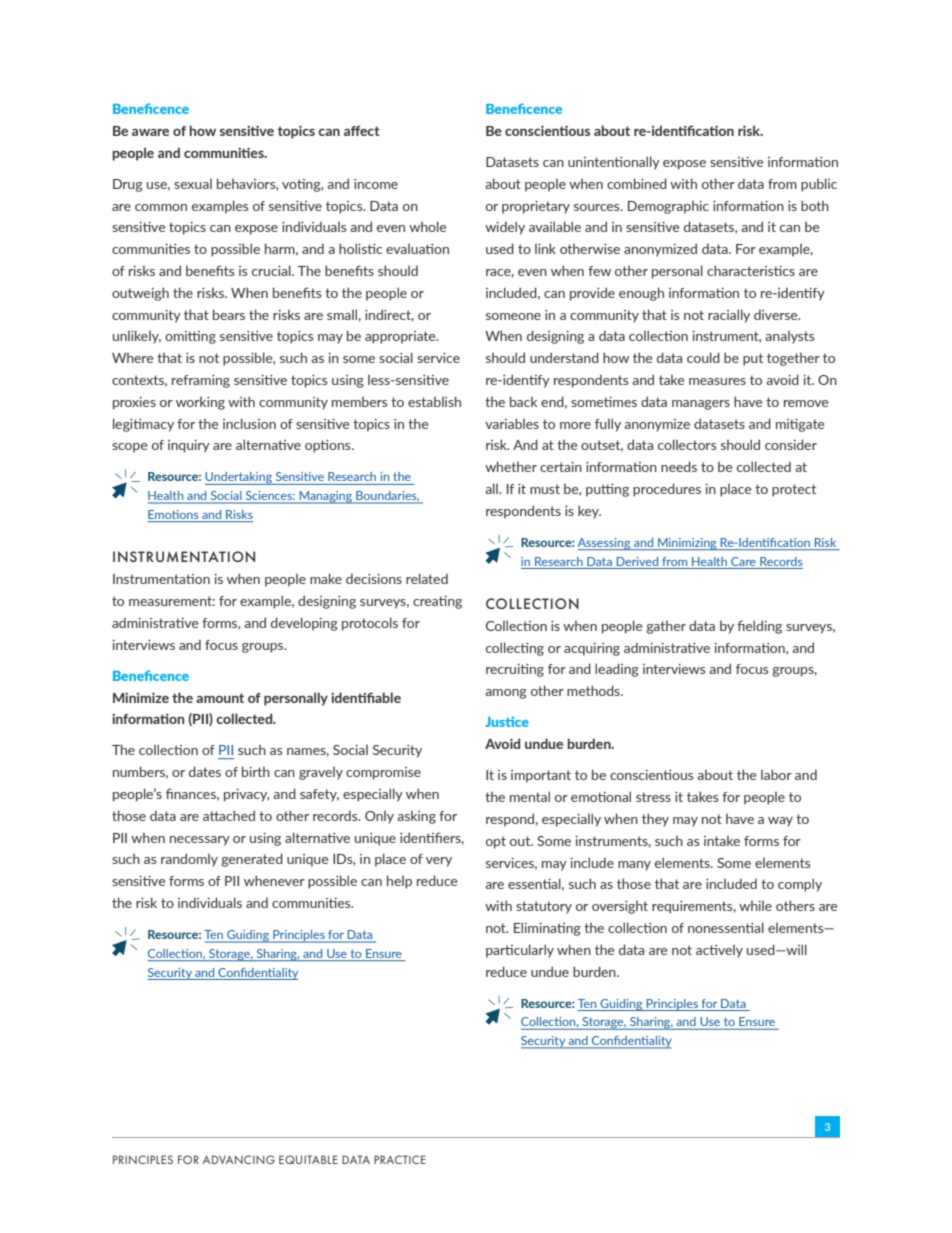  I want to click on proprietary, so click(536, 207).
